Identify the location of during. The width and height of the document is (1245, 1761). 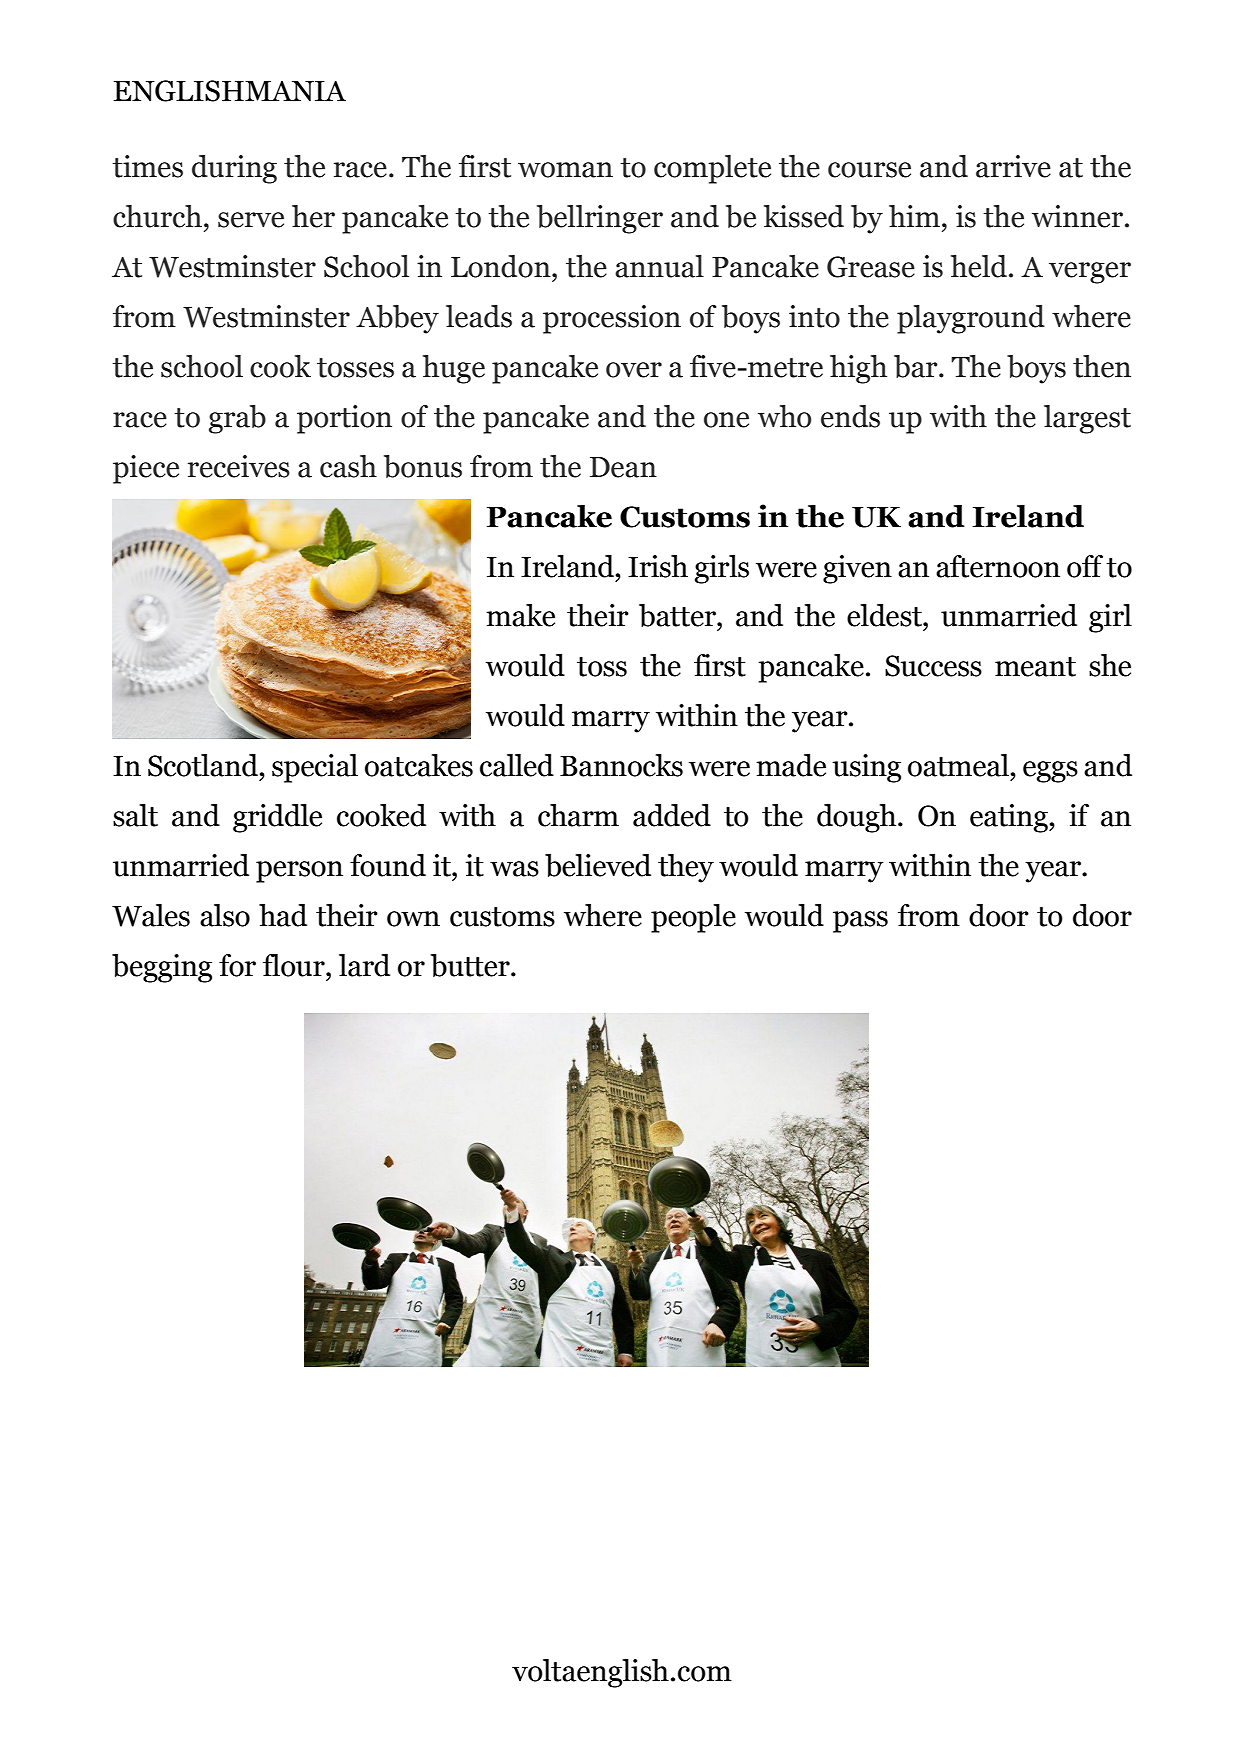
(234, 169).
